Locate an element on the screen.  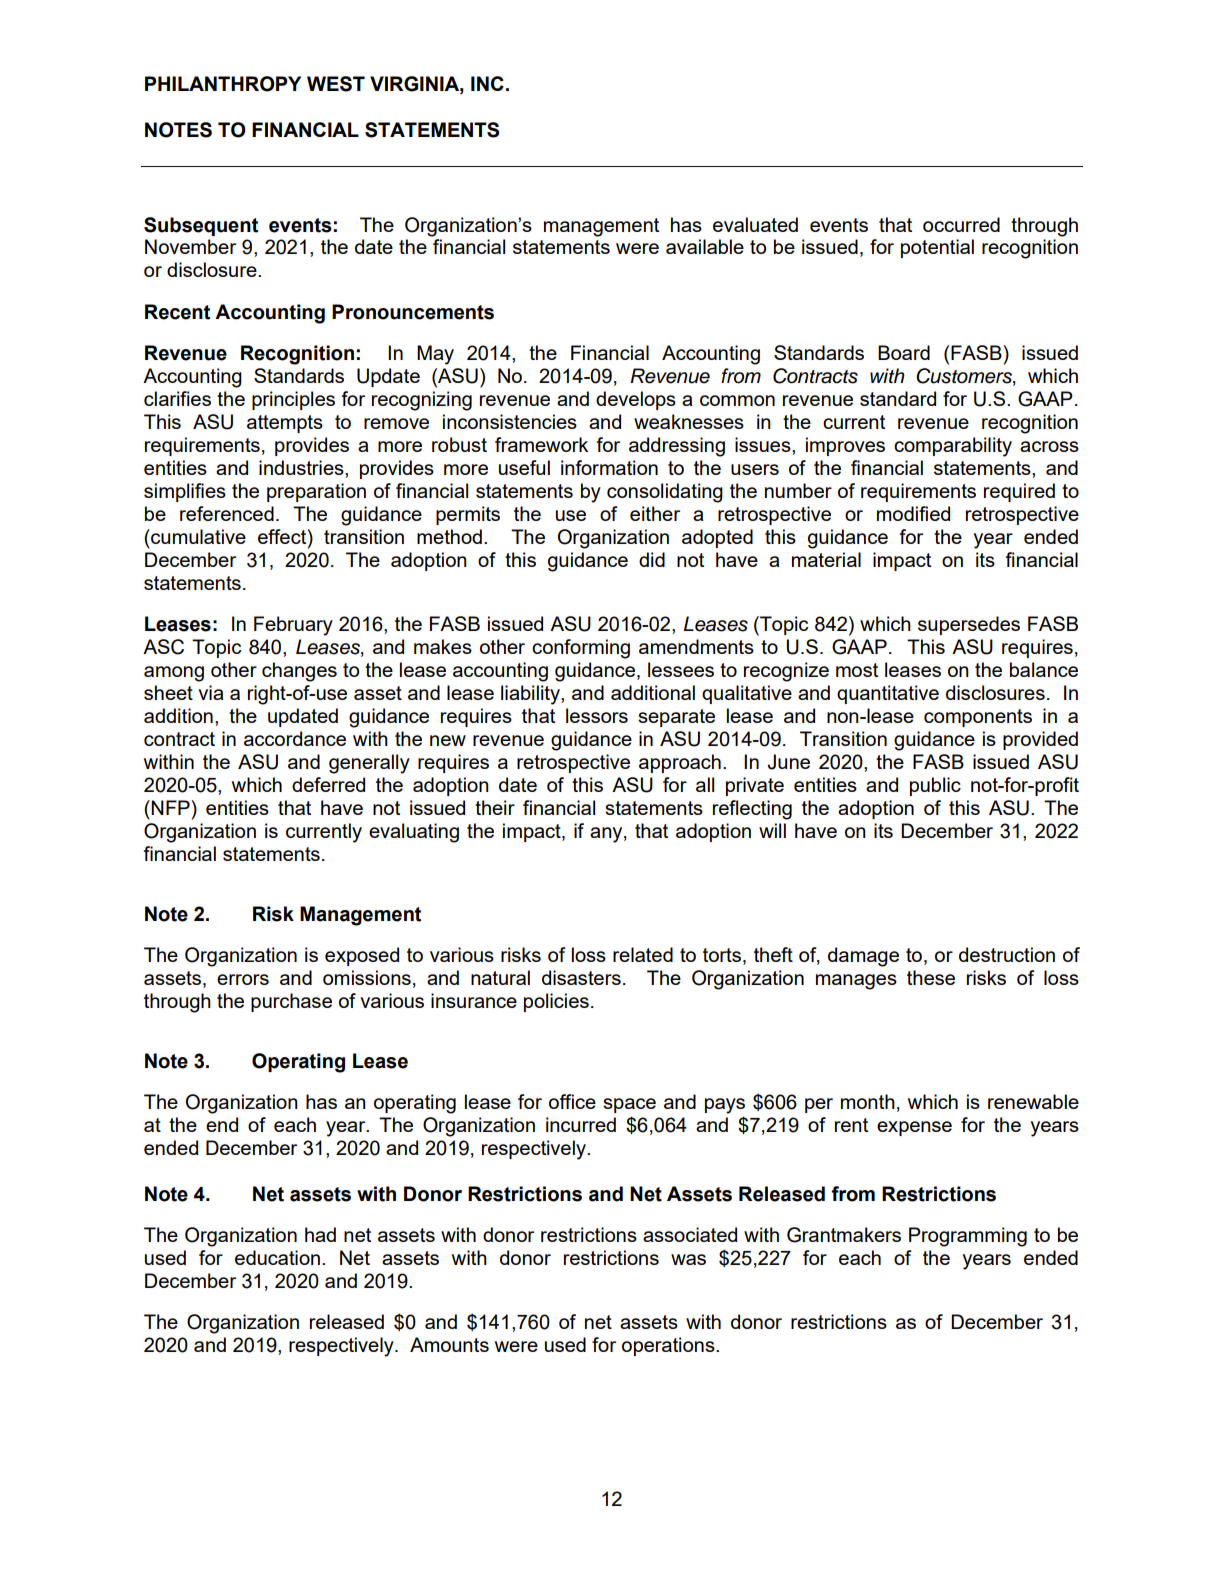
deferred is located at coordinates (328, 784).
